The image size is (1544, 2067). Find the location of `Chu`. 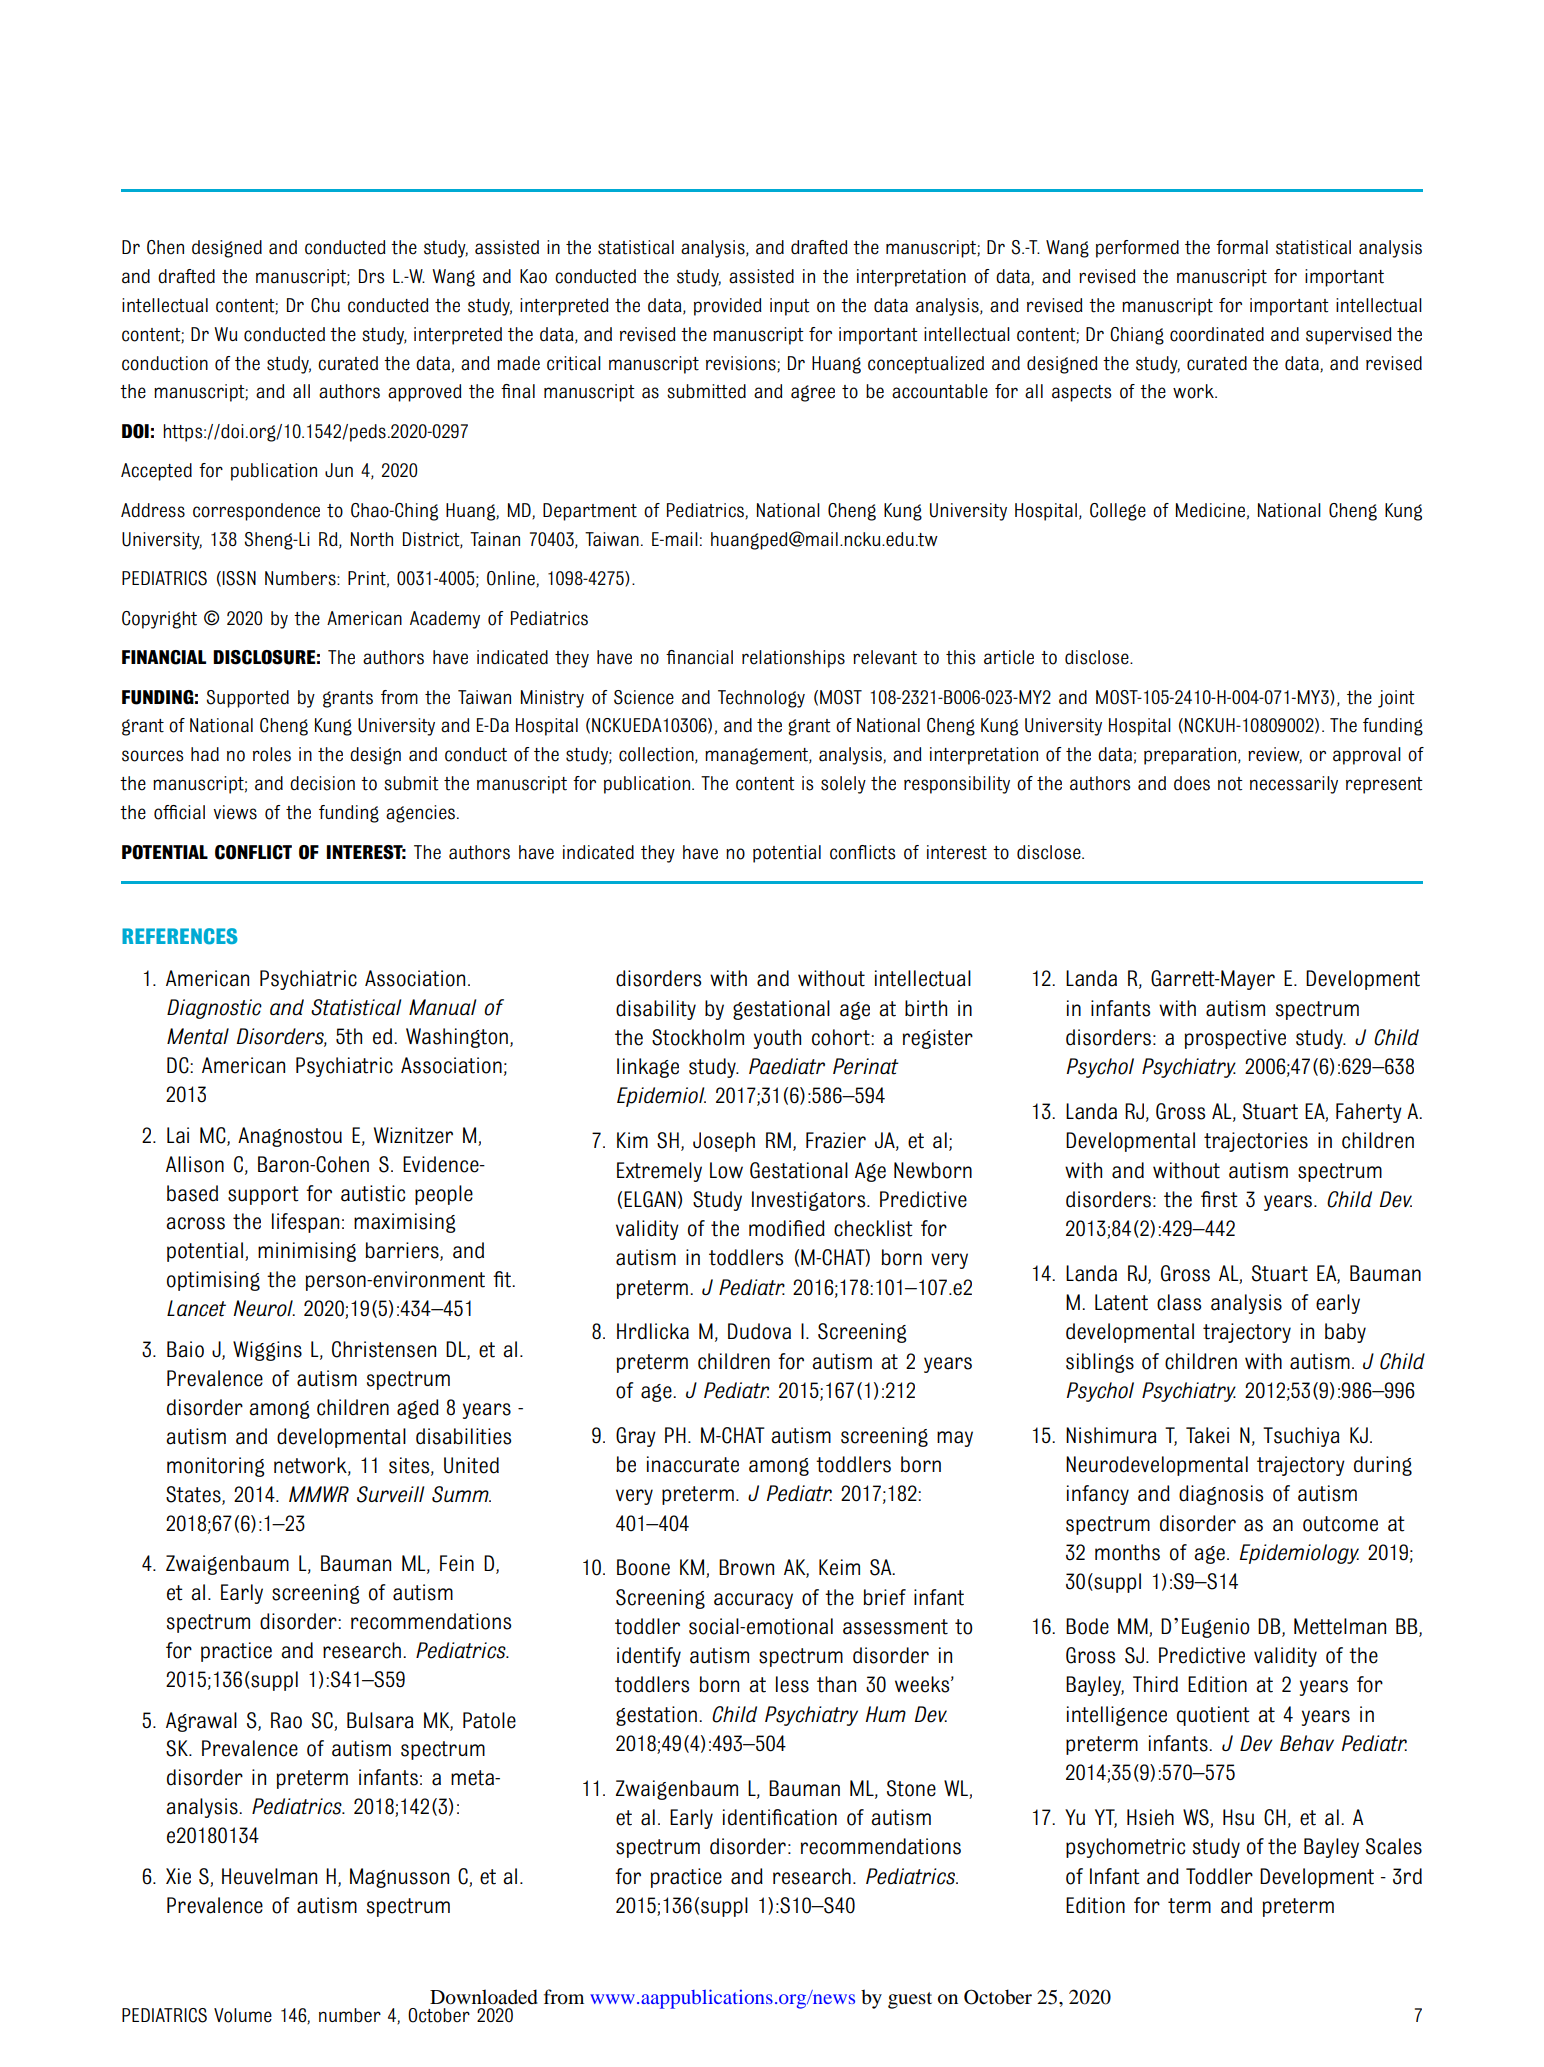

Chu is located at coordinates (325, 305).
